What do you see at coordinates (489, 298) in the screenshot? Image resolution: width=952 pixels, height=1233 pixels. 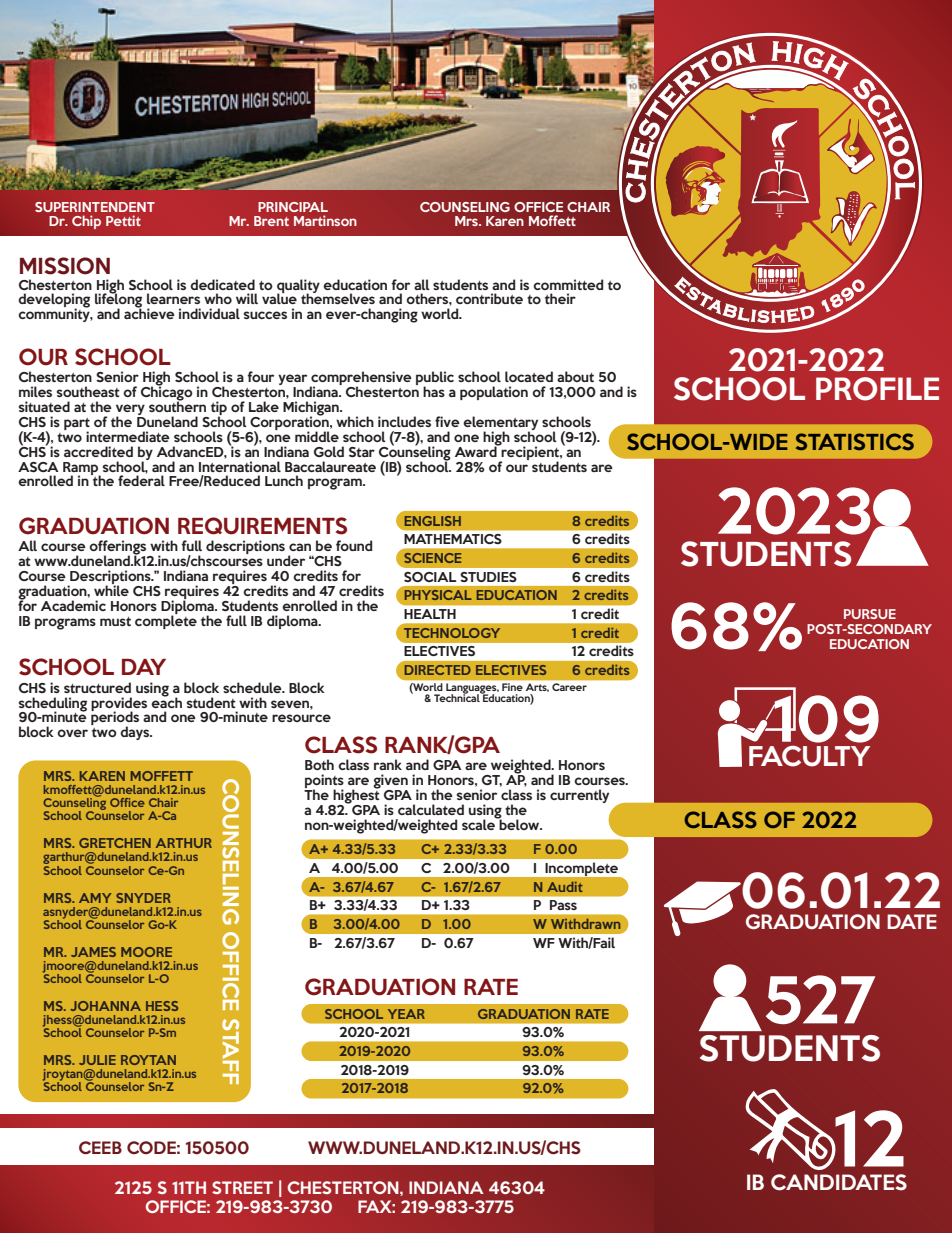 I see `contribute` at bounding box center [489, 298].
